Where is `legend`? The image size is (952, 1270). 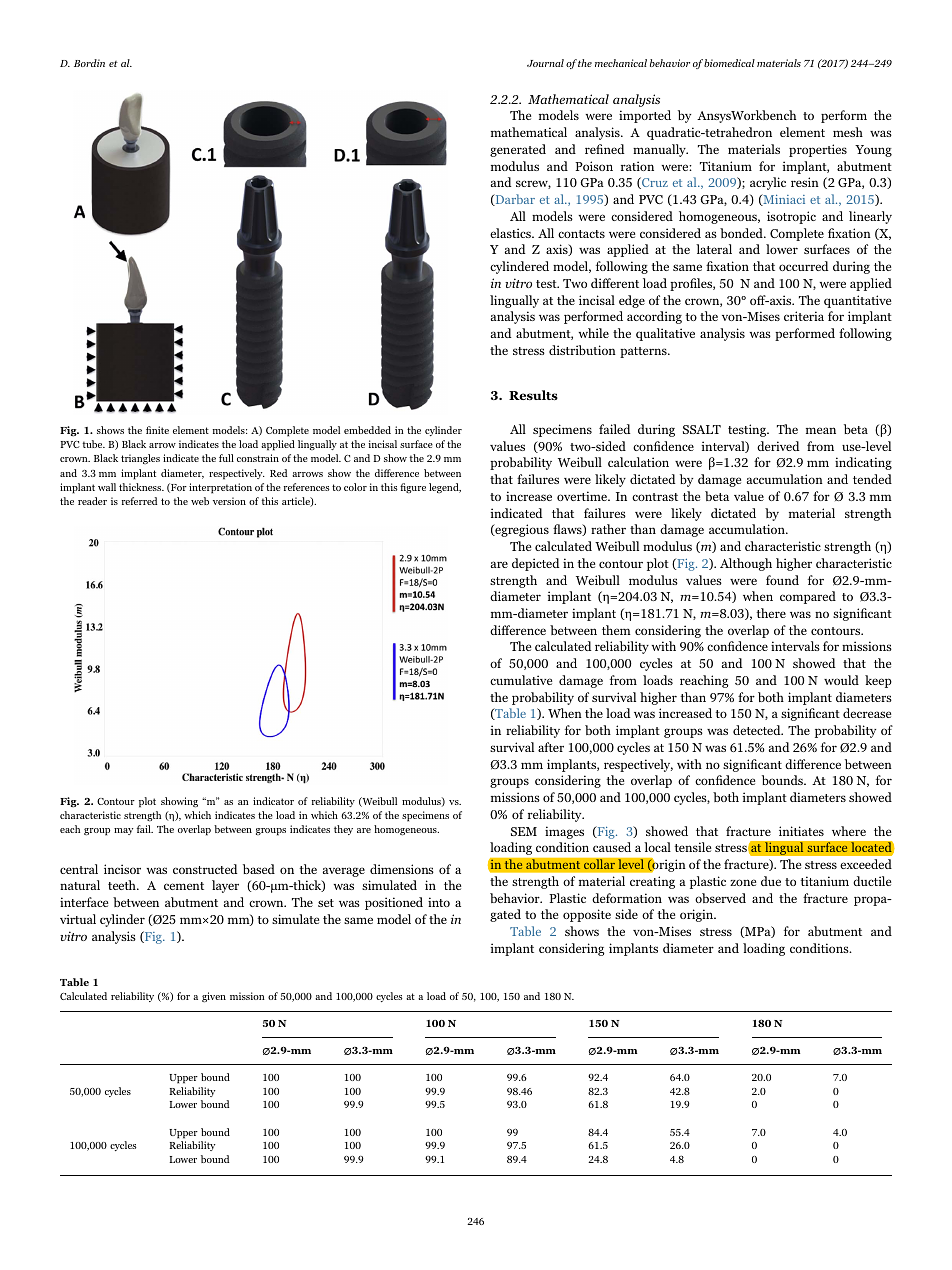 legend is located at coordinates (445, 488).
